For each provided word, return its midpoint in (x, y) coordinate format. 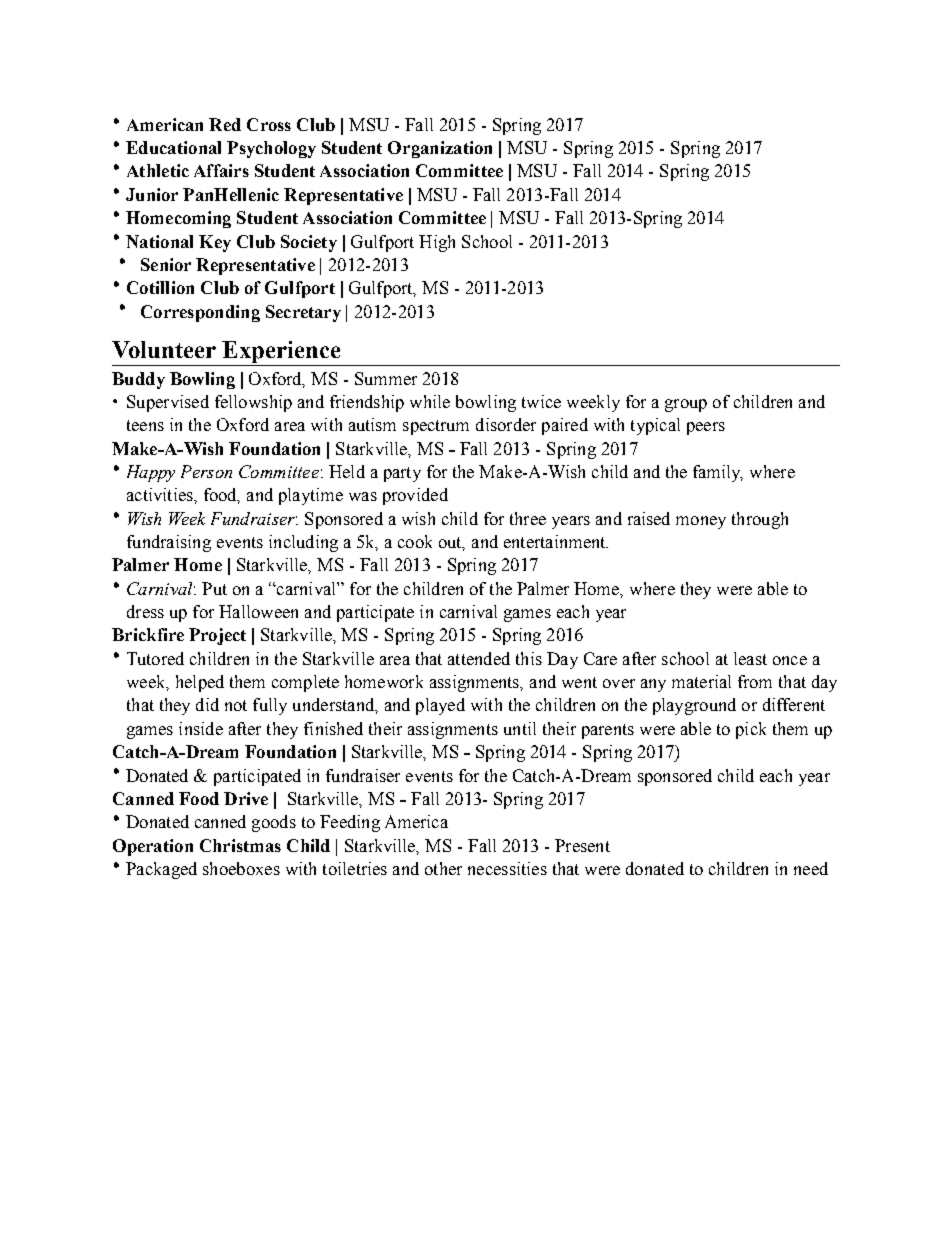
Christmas (240, 845)
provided (415, 496)
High (437, 243)
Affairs (221, 170)
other (443, 868)
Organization (440, 149)
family (718, 473)
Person (206, 471)
